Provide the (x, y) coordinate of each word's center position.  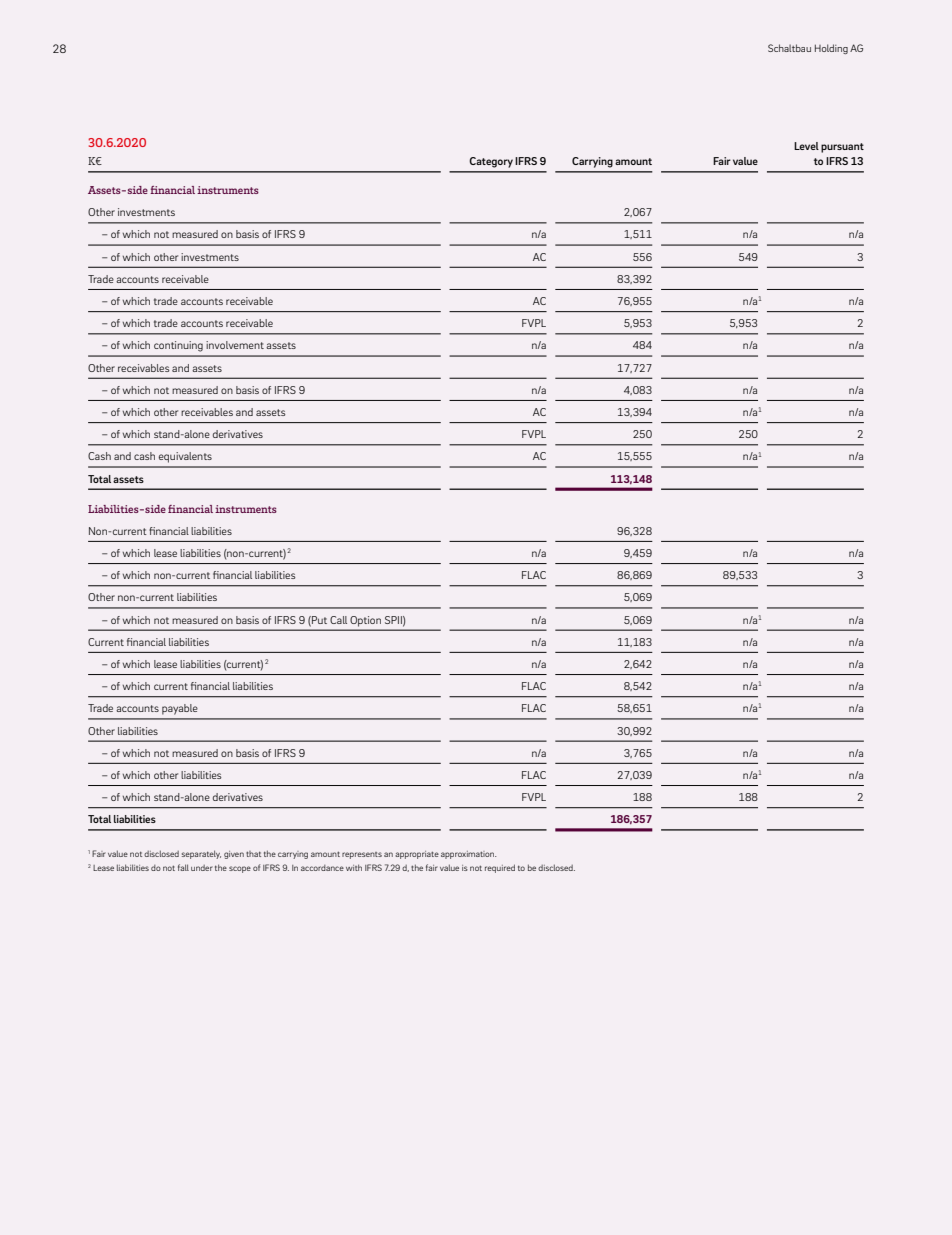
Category (491, 162)
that (253, 854)
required (500, 868)
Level (806, 146)
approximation (468, 855)
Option (366, 621)
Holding (831, 49)
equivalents (185, 457)
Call (338, 620)
